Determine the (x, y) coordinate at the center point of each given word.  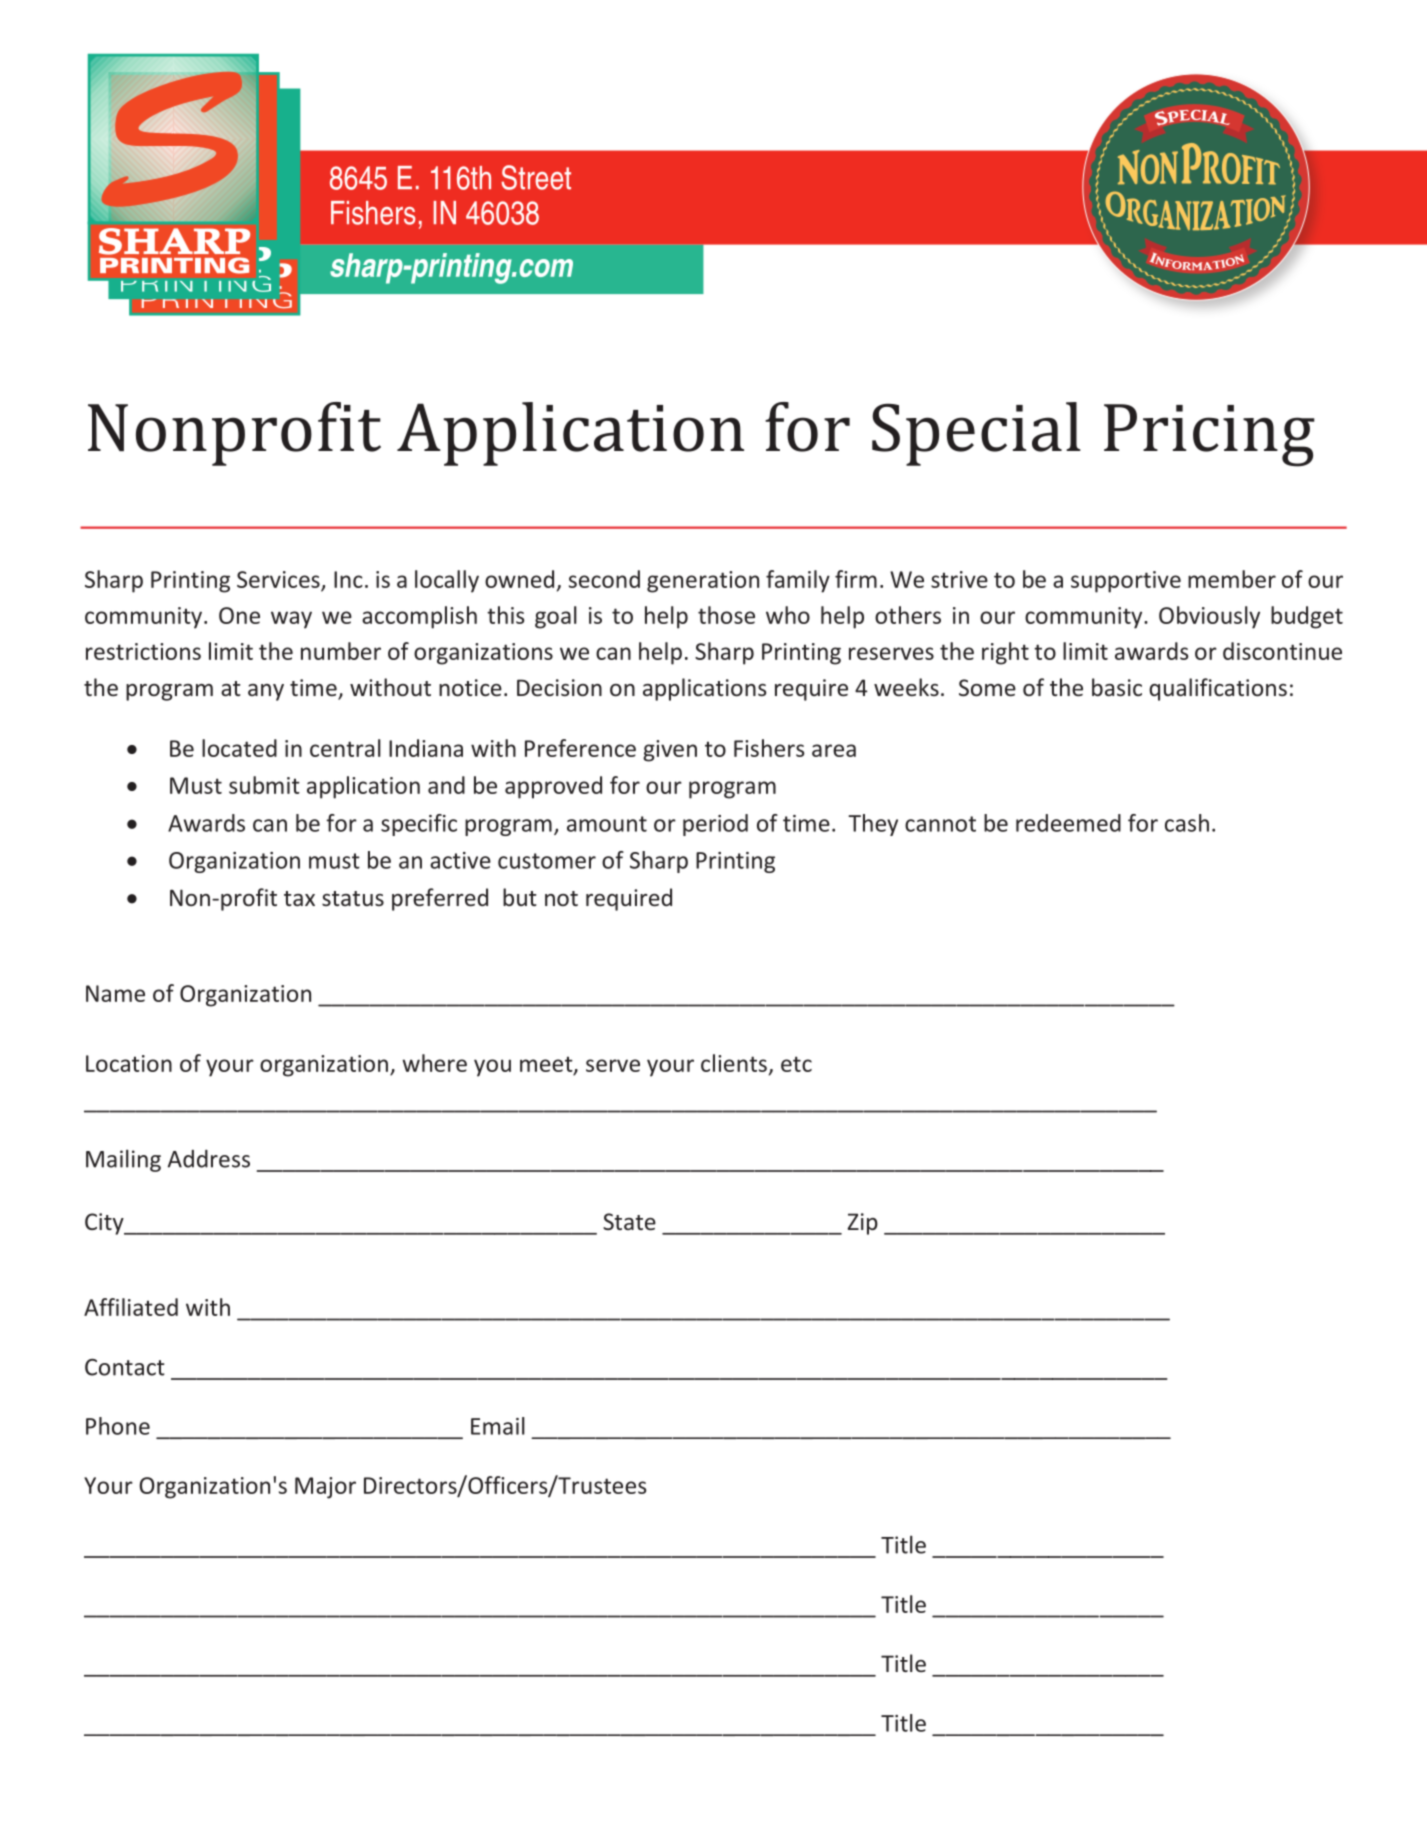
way (291, 620)
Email (498, 1426)
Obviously (1209, 617)
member (1232, 579)
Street (536, 177)
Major (325, 1488)
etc (796, 1064)
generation (703, 582)
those (726, 615)
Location (129, 1063)
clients (734, 1063)
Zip (862, 1224)
